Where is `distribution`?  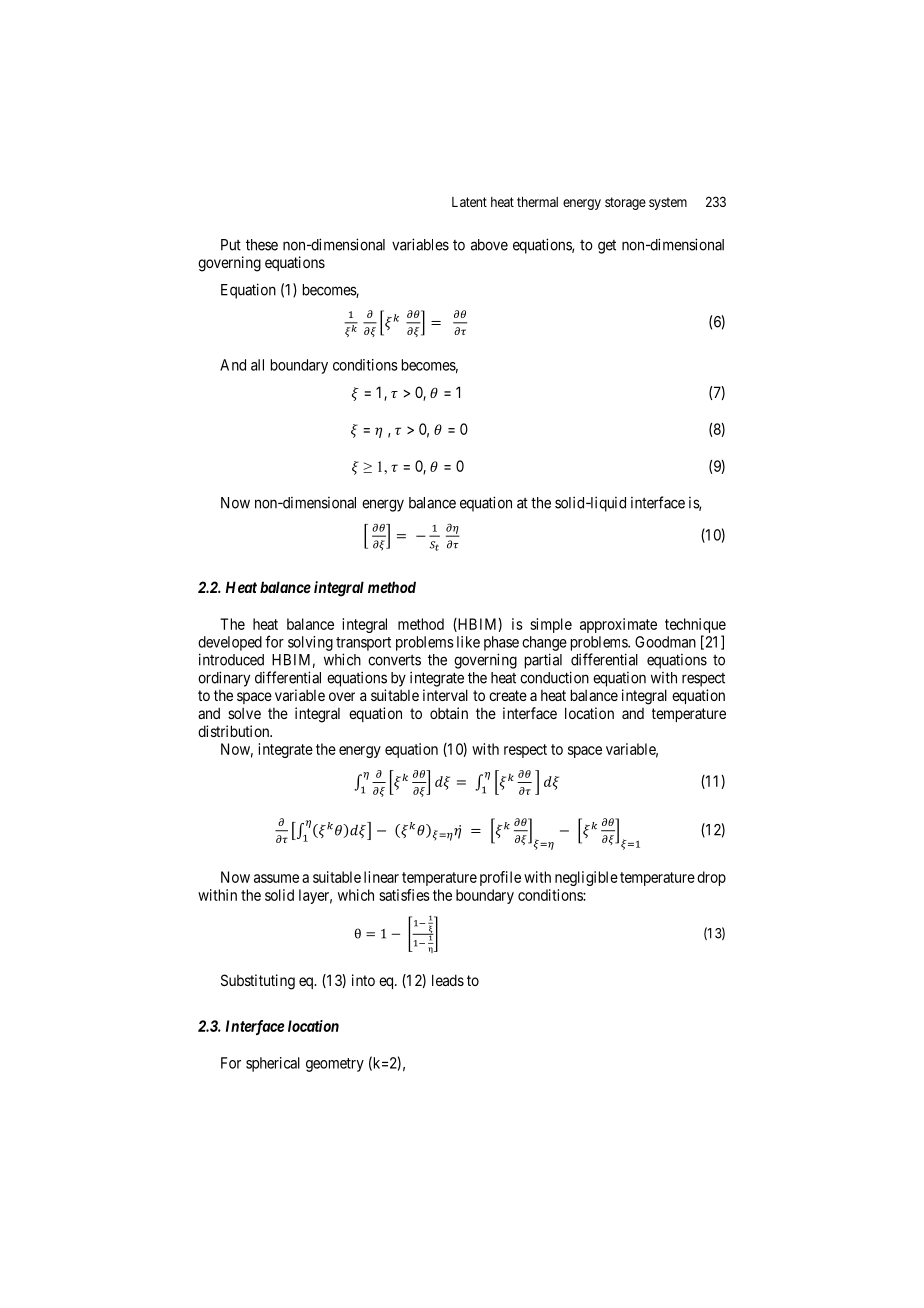 distribution is located at coordinates (235, 731).
